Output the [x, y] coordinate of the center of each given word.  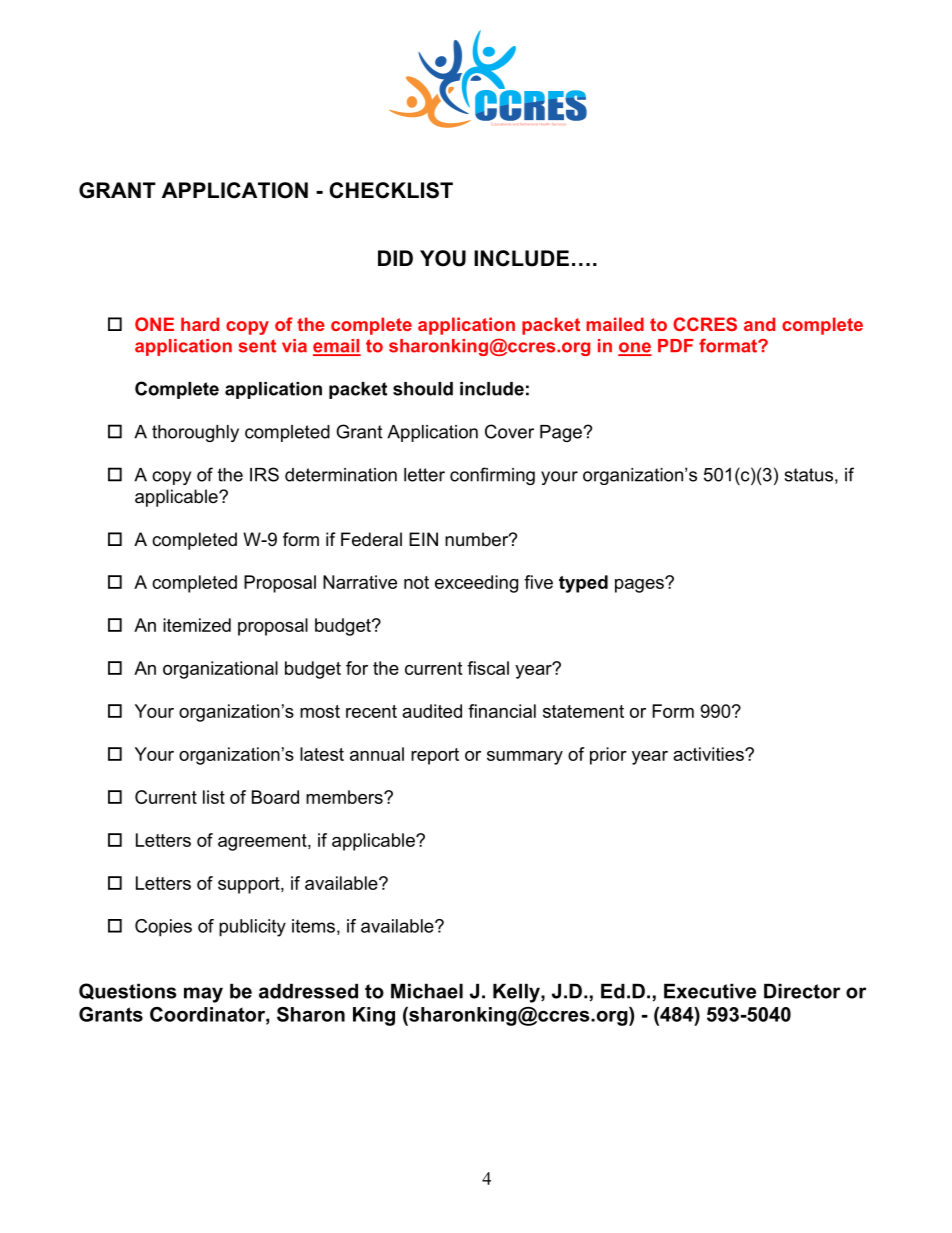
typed [583, 584]
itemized [197, 625]
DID [395, 258]
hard [200, 324]
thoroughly [195, 433]
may [203, 995]
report [435, 756]
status [808, 475]
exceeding [476, 584]
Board [275, 797]
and [759, 324]
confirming [492, 476]
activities [709, 754]
